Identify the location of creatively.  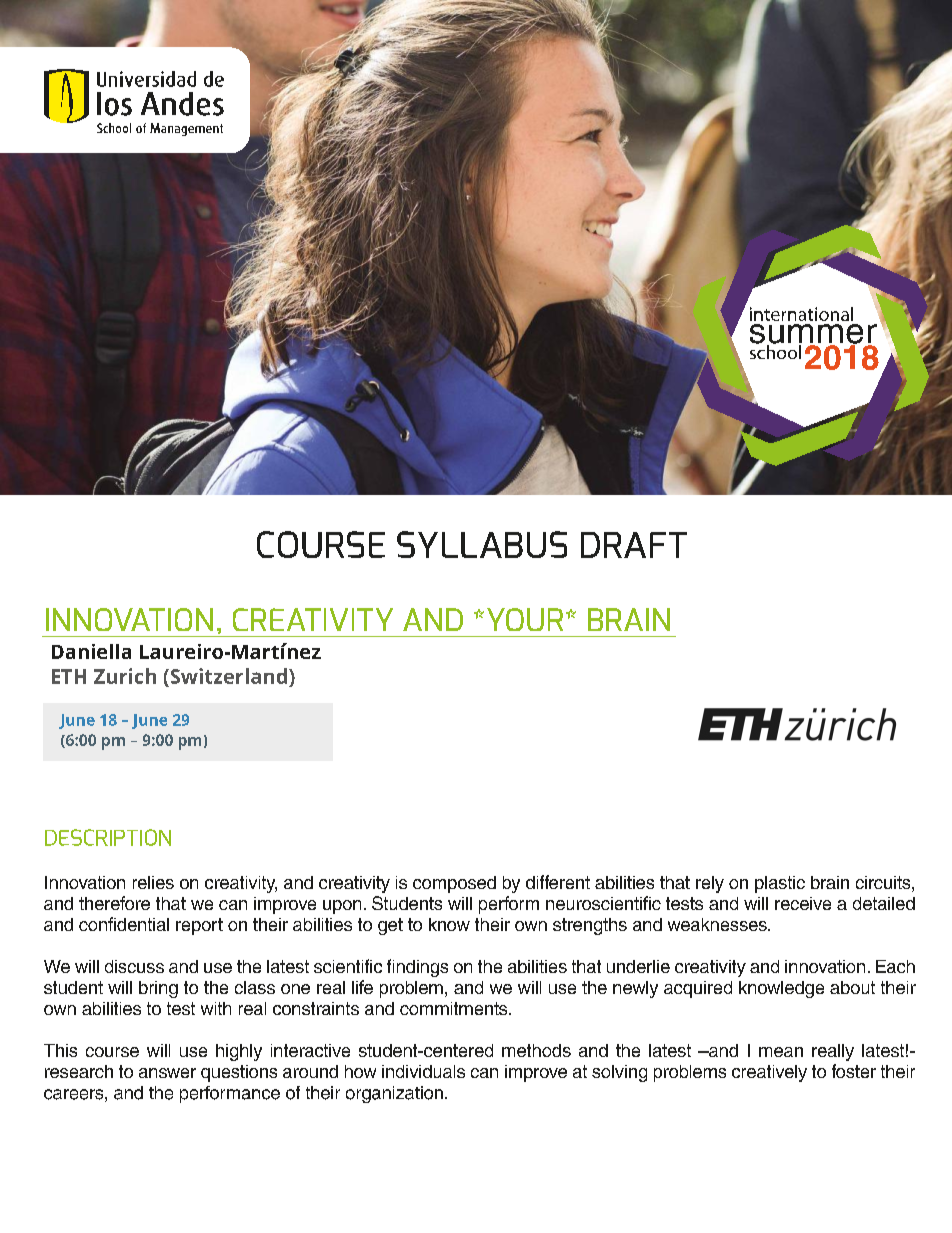
(769, 1073).
